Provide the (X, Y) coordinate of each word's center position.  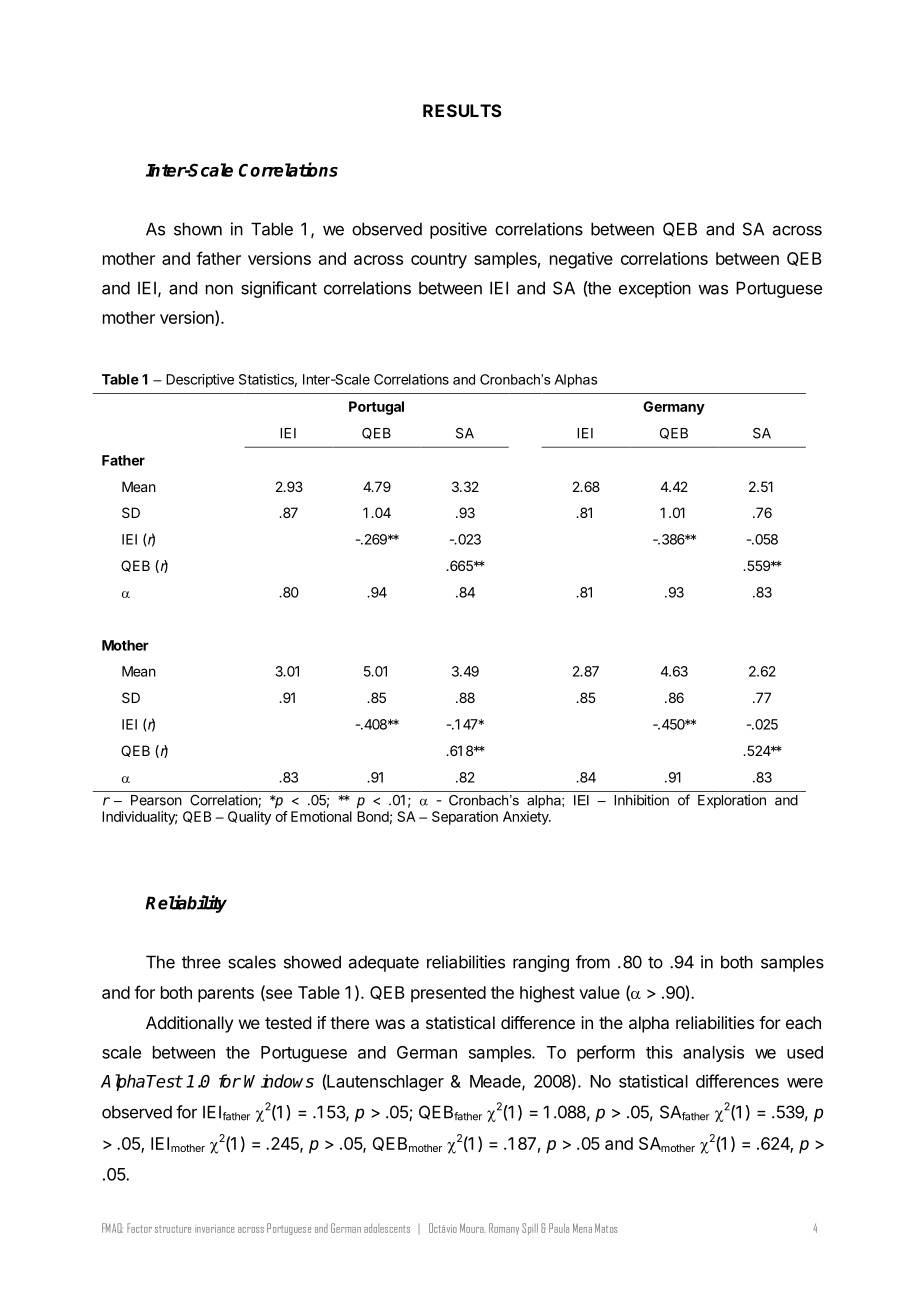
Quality (249, 818)
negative (581, 260)
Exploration (732, 801)
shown (198, 229)
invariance (215, 1229)
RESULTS (462, 110)
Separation (465, 818)
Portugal (376, 408)
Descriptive (200, 381)
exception (655, 289)
